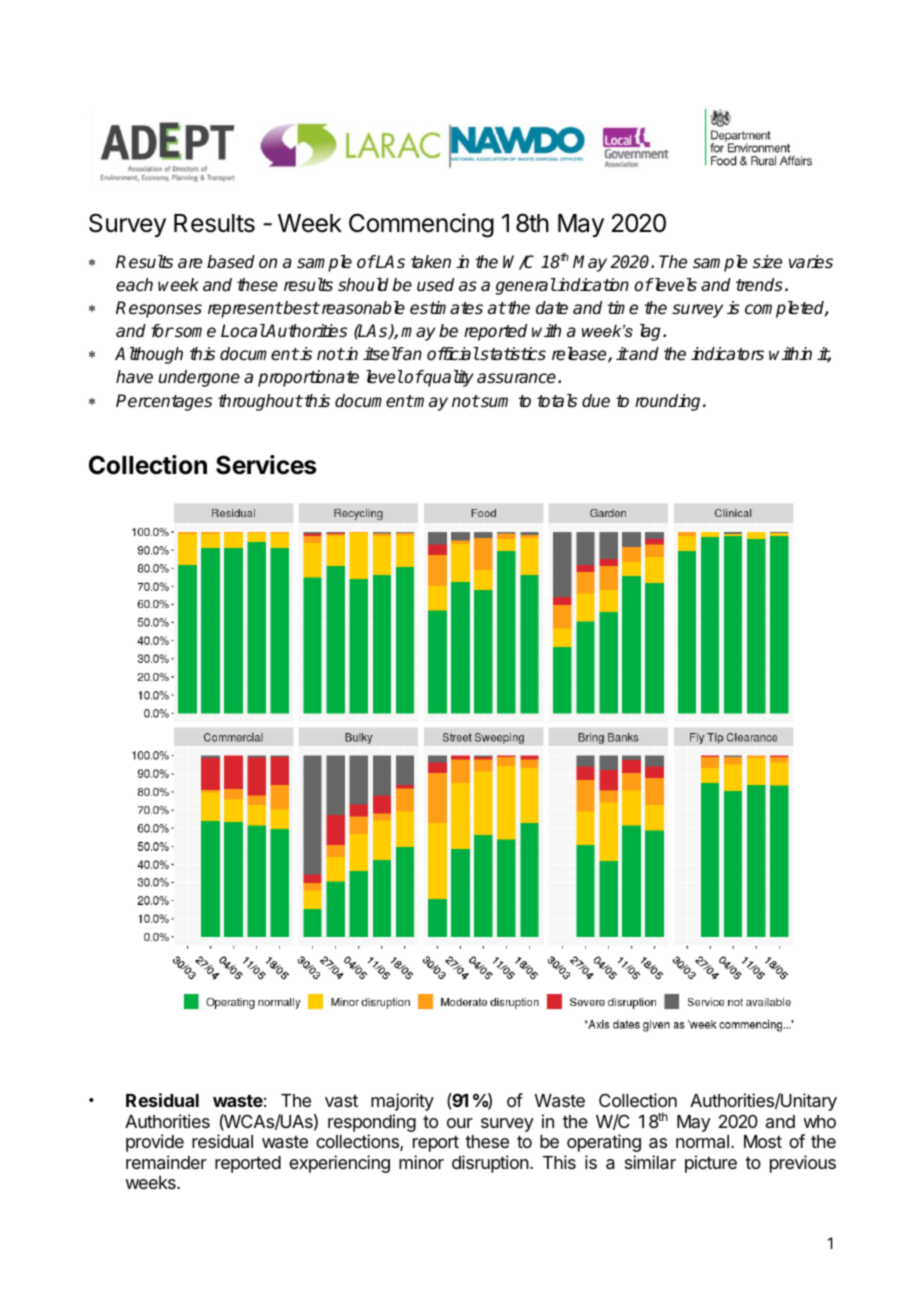 The width and height of the screenshot is (924, 1308). What do you see at coordinates (402, 1102) in the screenshot?
I see `majority` at bounding box center [402, 1102].
